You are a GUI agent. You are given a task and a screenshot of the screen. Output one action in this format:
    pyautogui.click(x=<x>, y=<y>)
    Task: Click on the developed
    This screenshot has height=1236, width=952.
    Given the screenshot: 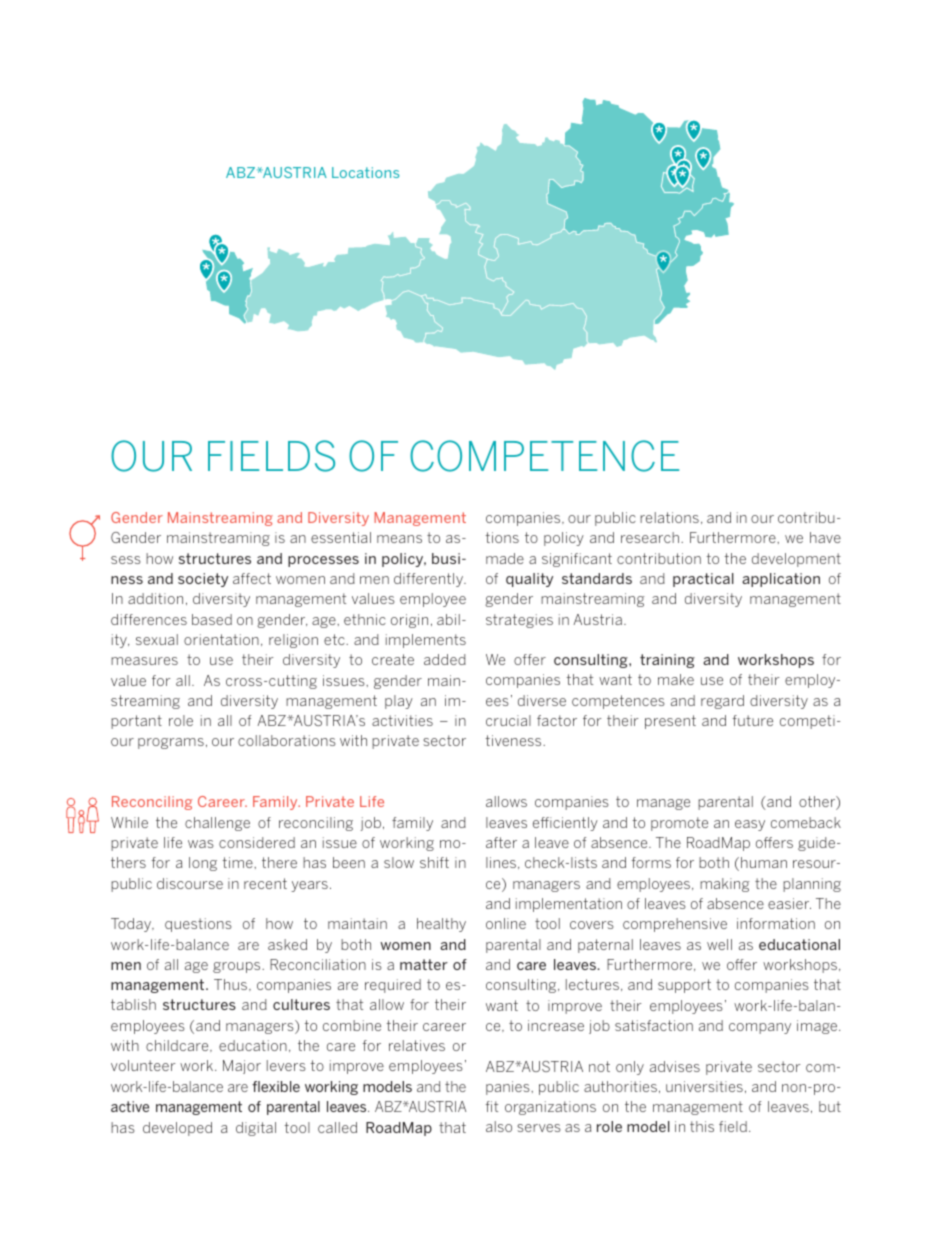 What is the action you would take?
    pyautogui.click(x=177, y=1129)
